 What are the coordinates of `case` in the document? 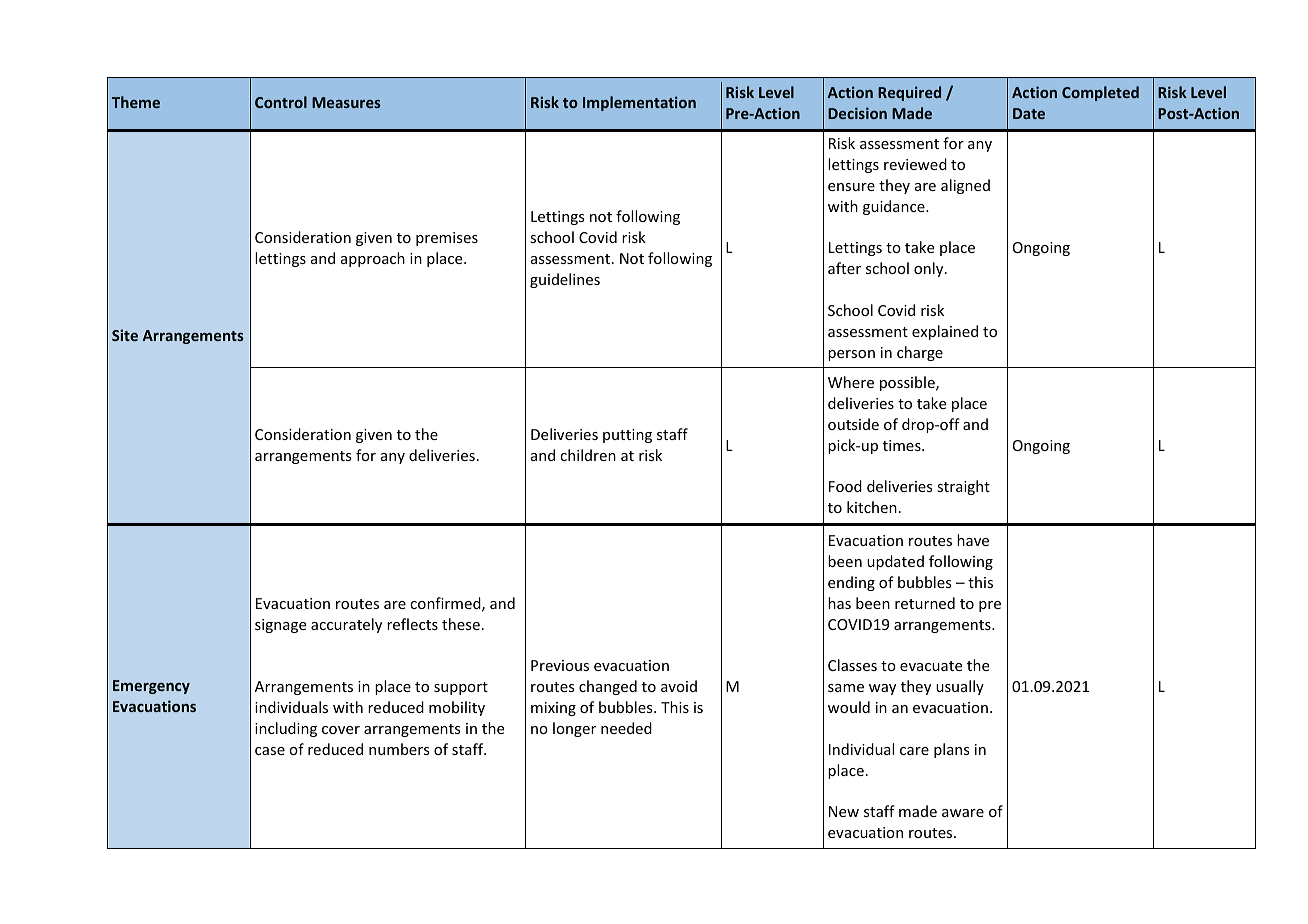 It's located at (270, 751).
